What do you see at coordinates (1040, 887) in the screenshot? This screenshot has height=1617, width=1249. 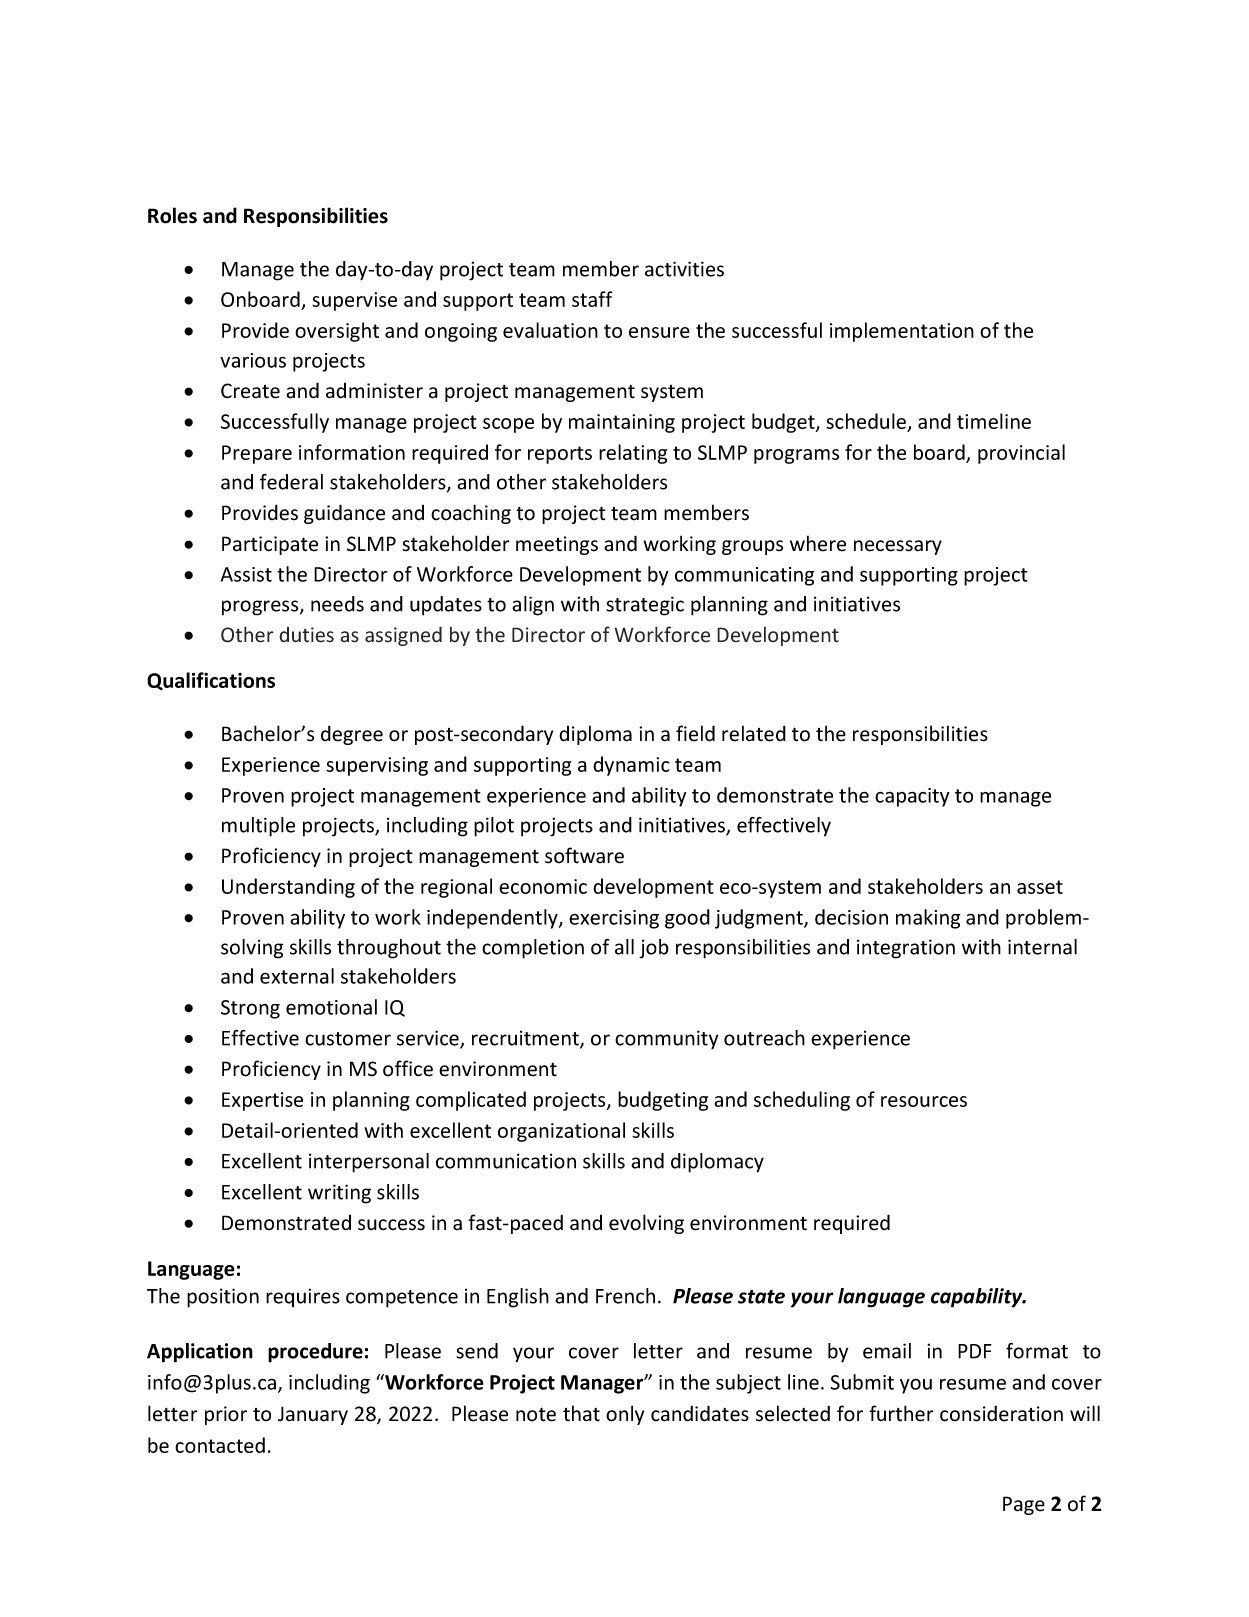 I see `asset` at bounding box center [1040, 887].
